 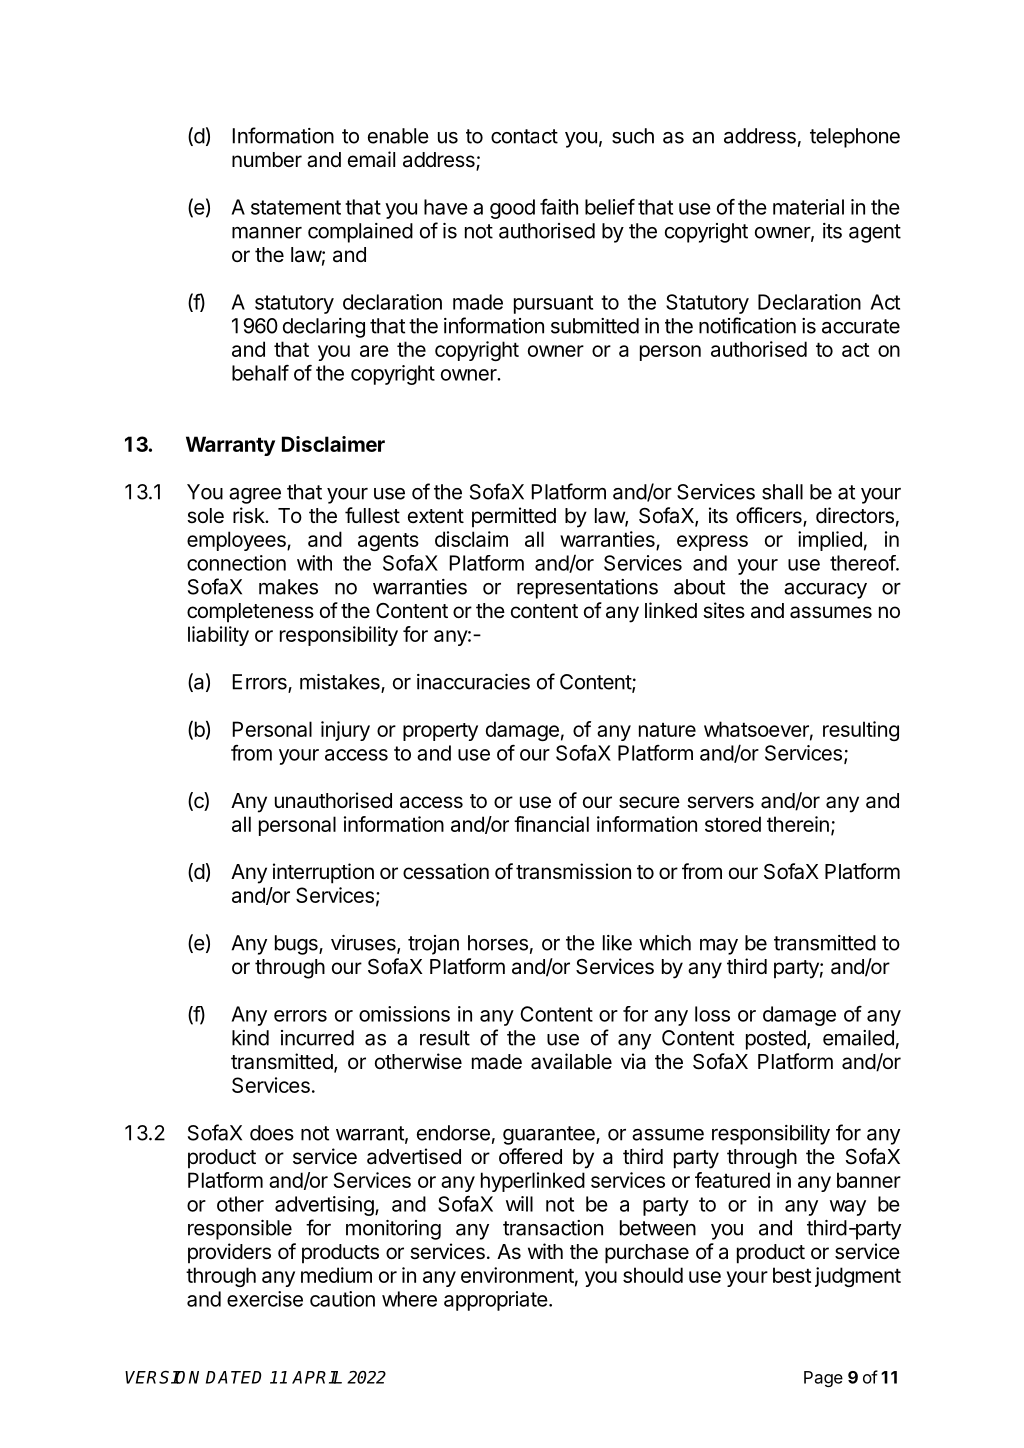 What do you see at coordinates (267, 159) in the screenshot?
I see `number` at bounding box center [267, 159].
